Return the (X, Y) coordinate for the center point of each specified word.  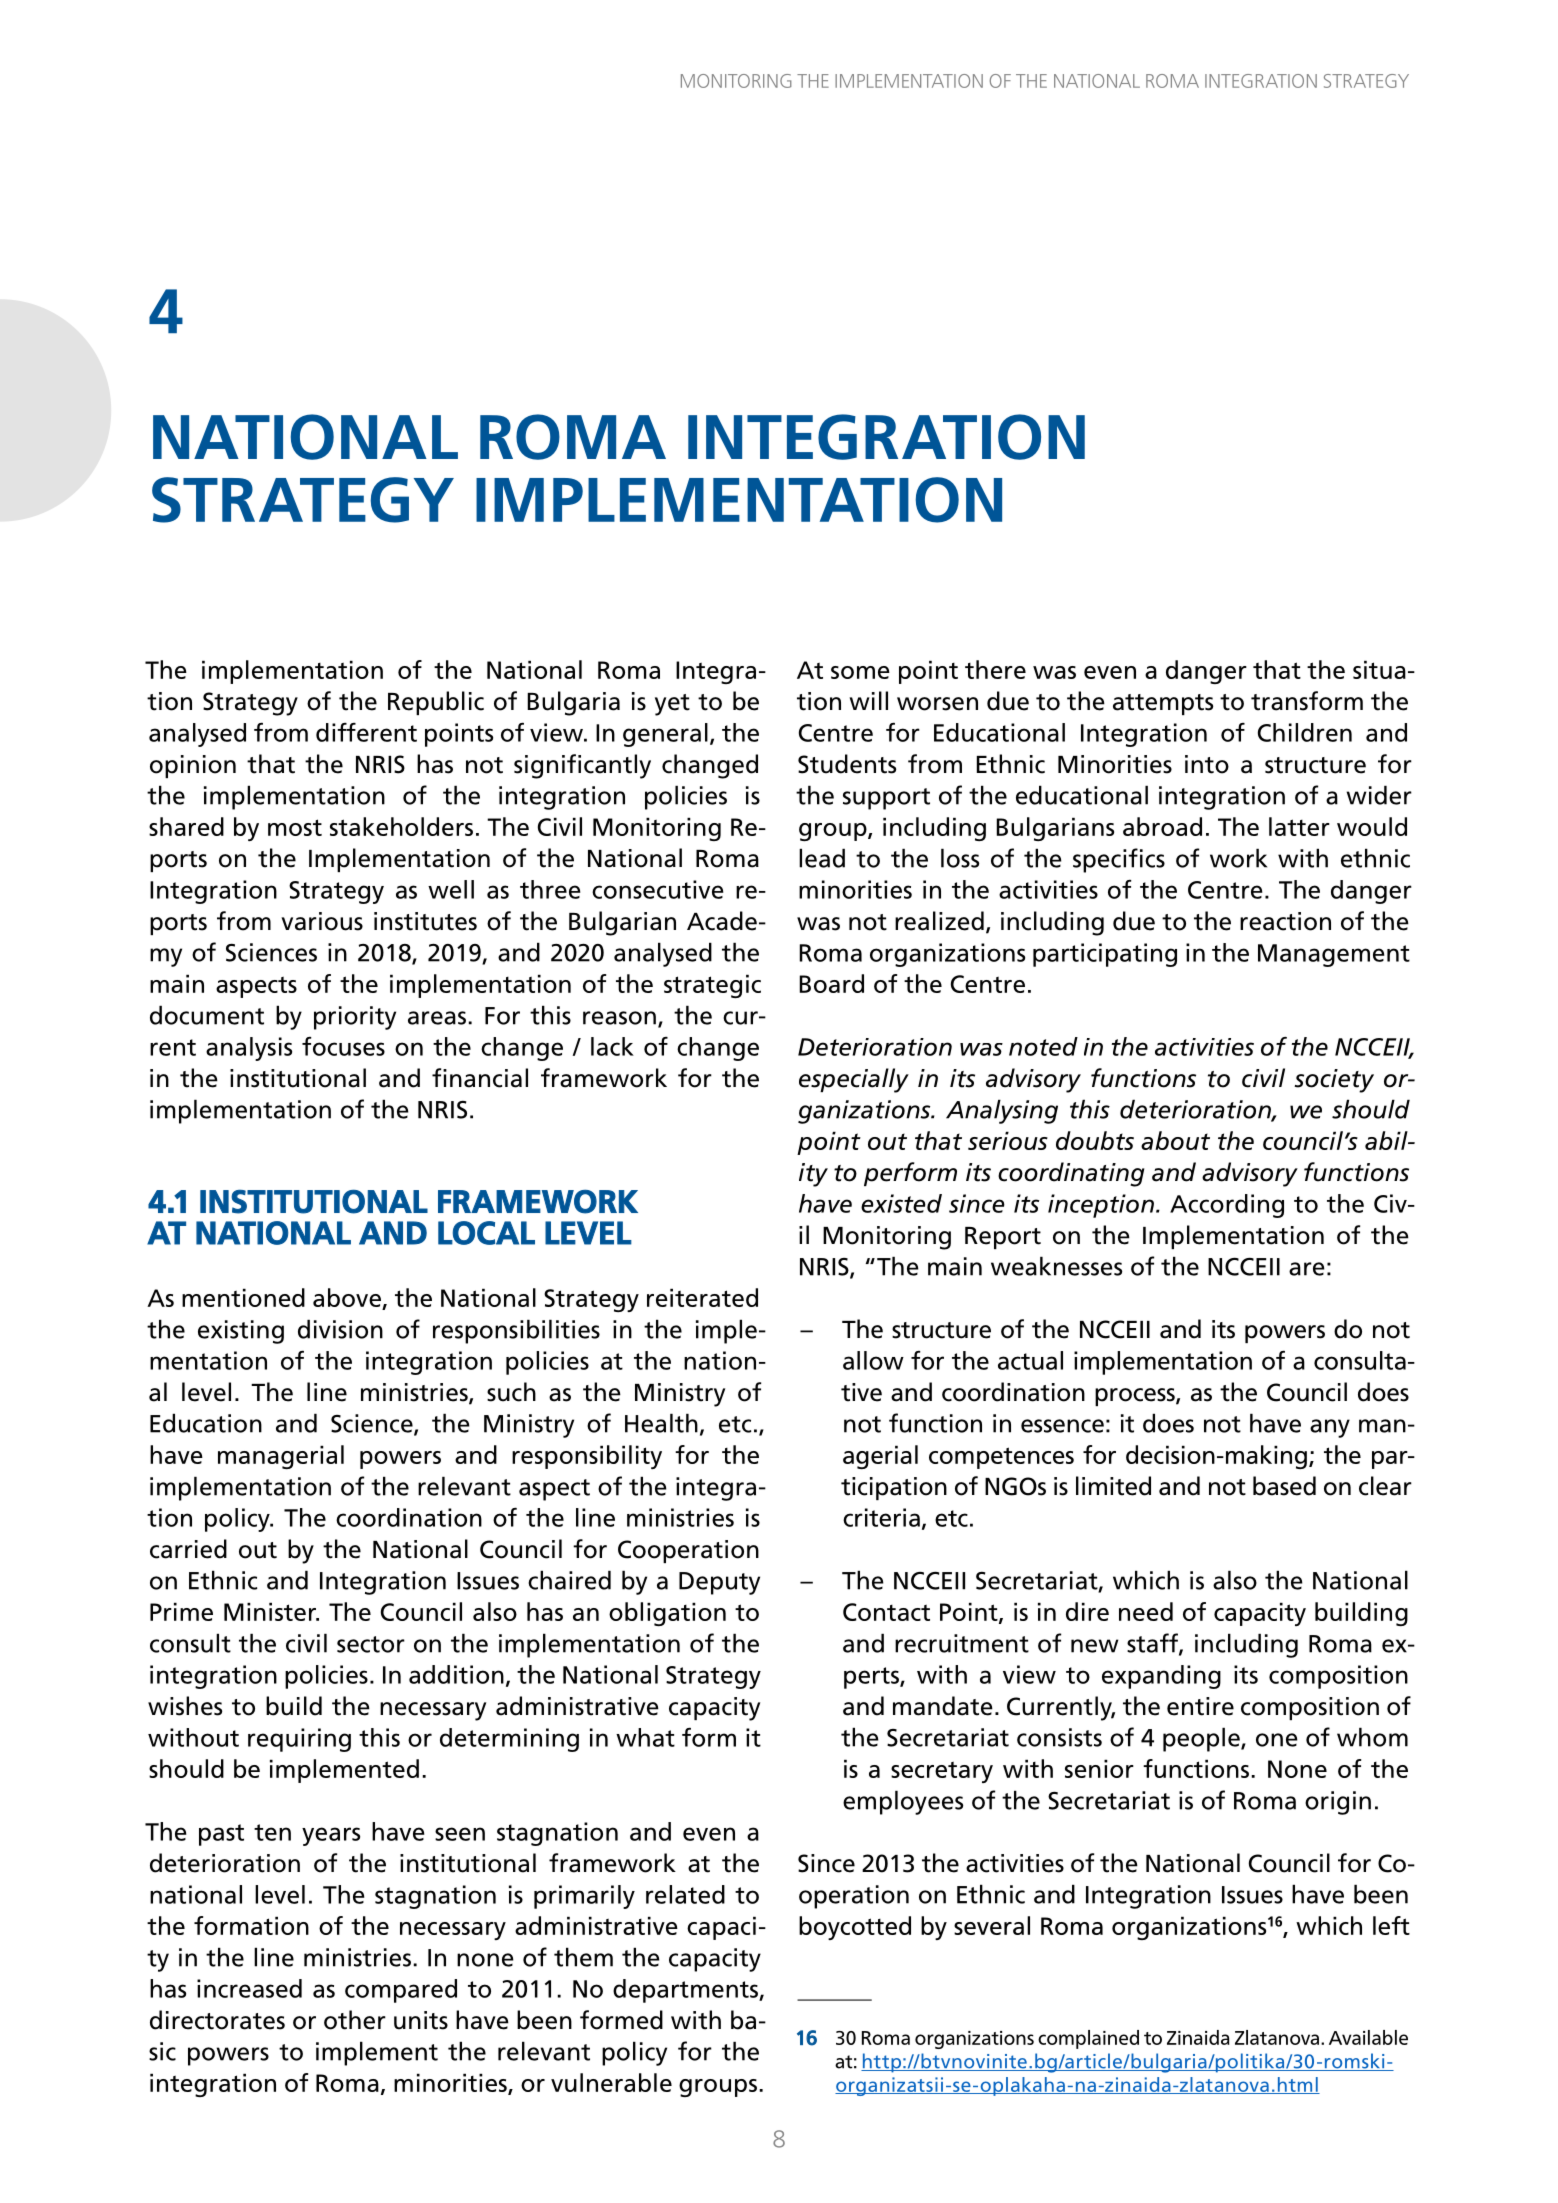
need (1146, 1611)
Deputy (719, 1583)
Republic (436, 703)
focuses (343, 1046)
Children (1305, 732)
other (355, 2020)
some (860, 672)
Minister (271, 1611)
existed (901, 1203)
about (1175, 1140)
